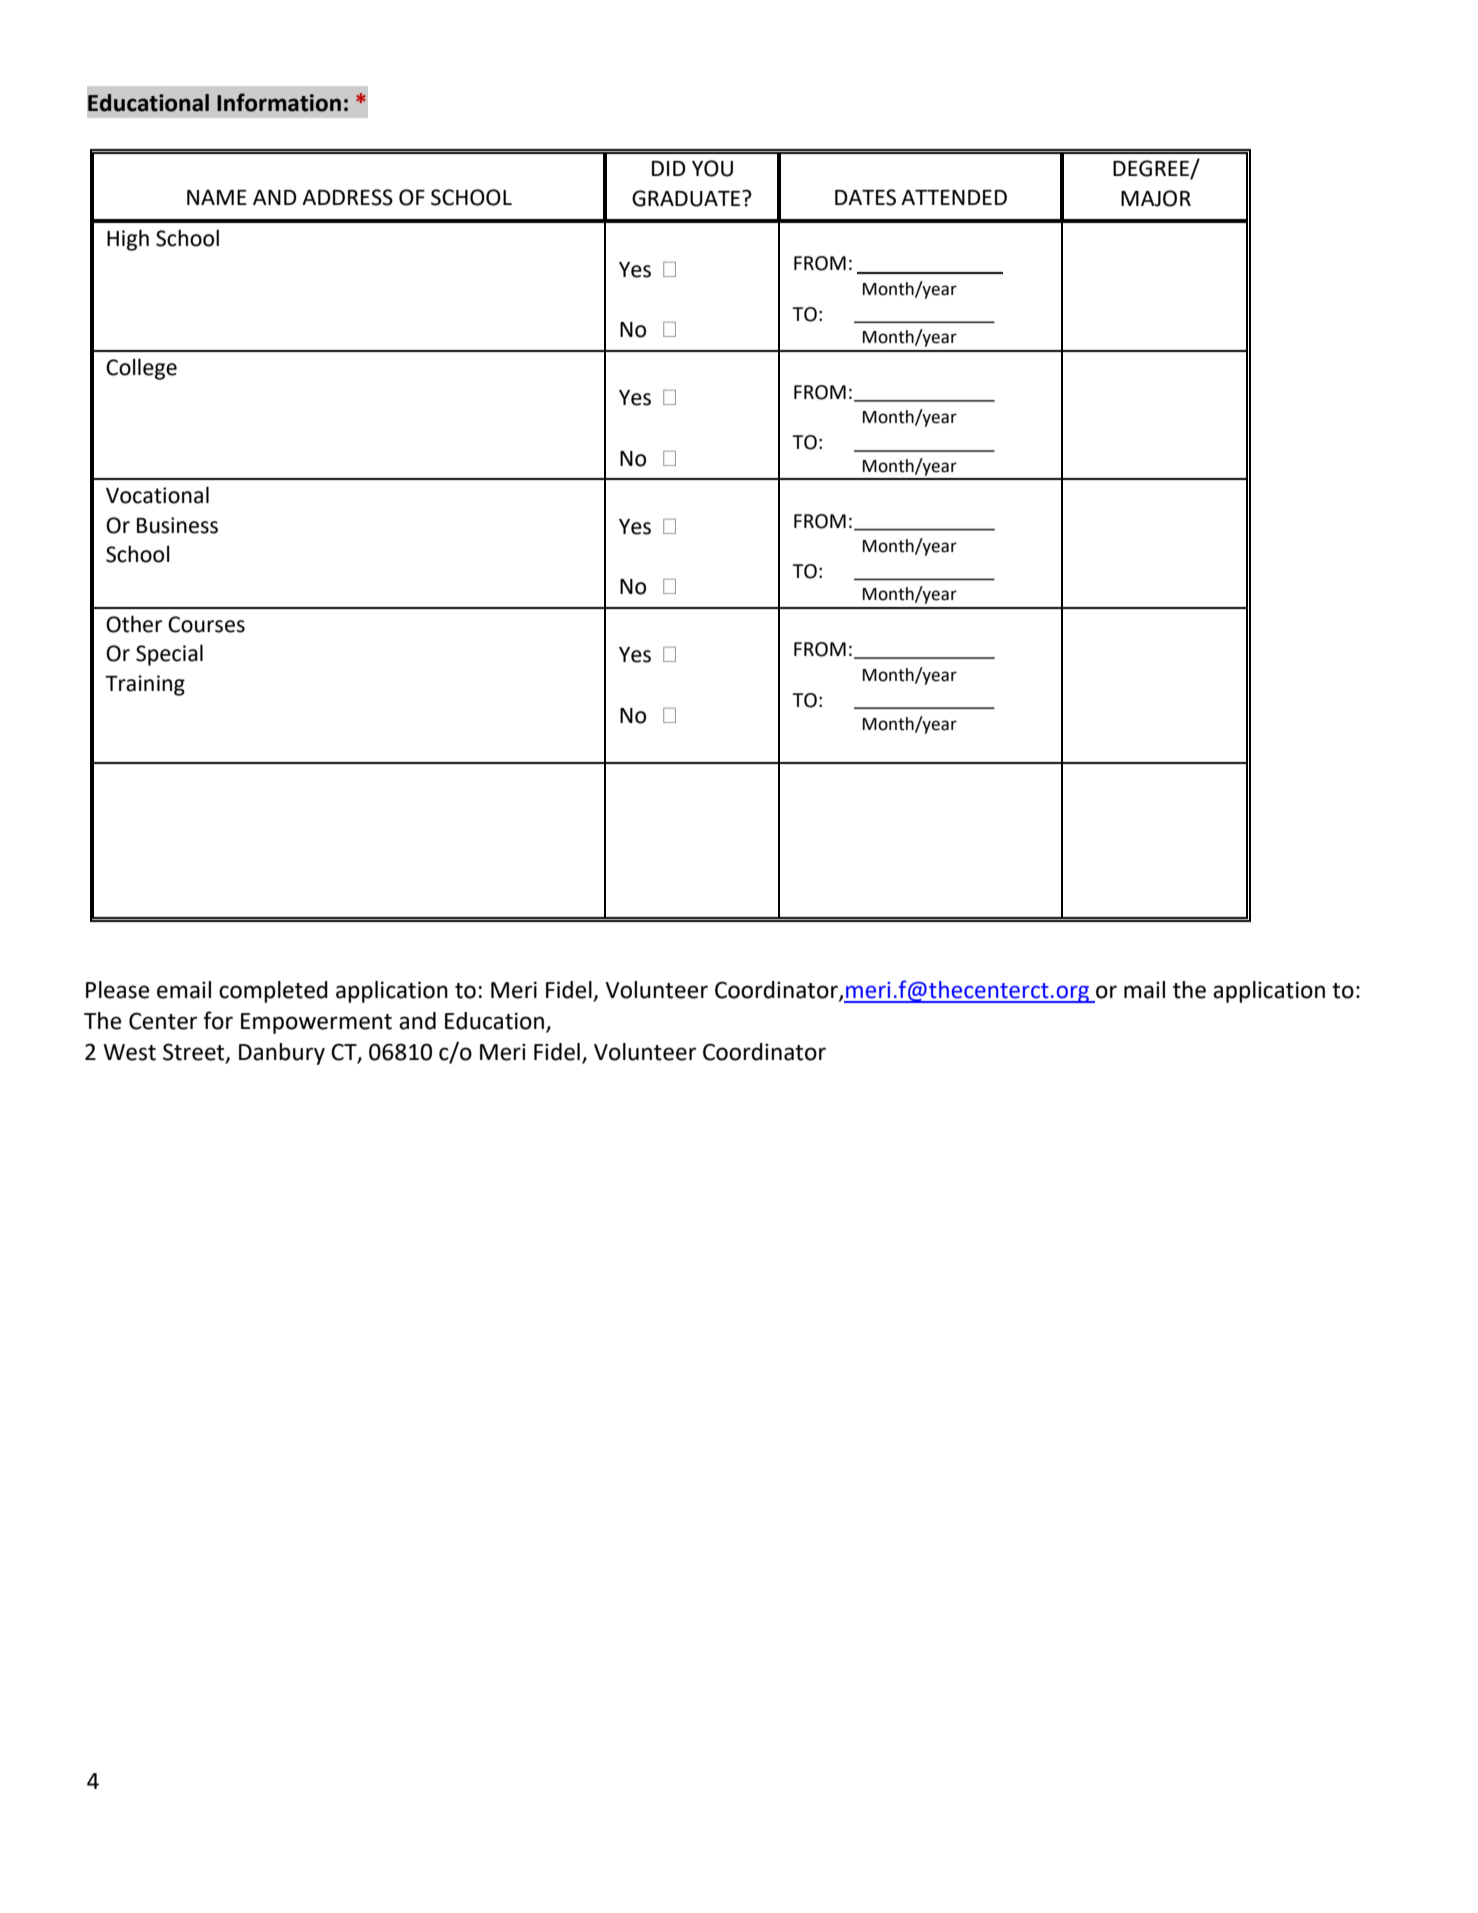 This screenshot has width=1478, height=1913. Describe the element at coordinates (687, 198) in the screenshot. I see `GRADUATE` at that location.
